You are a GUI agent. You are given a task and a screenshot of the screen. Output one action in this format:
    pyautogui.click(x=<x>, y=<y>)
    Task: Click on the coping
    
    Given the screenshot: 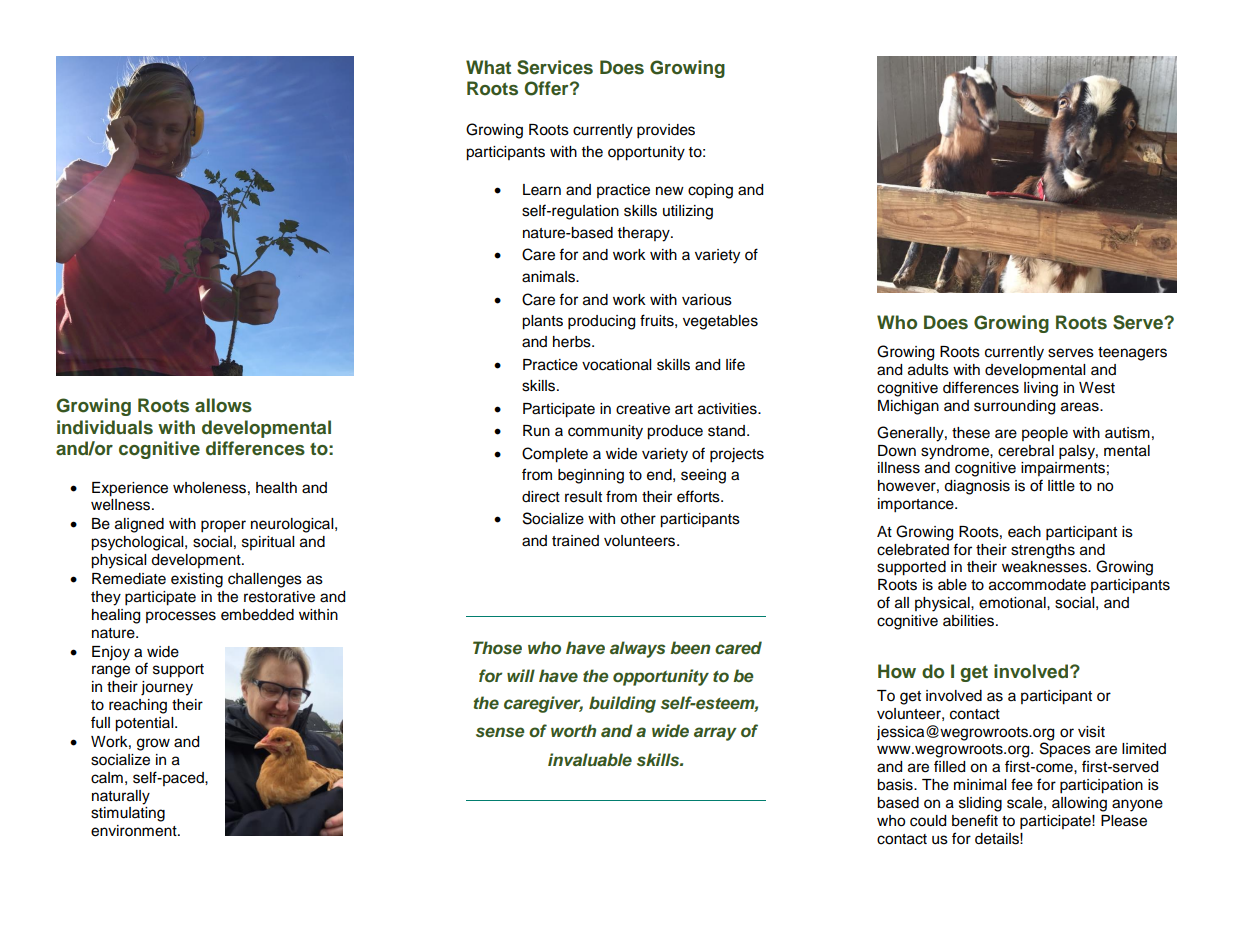 What is the action you would take?
    pyautogui.click(x=710, y=191)
